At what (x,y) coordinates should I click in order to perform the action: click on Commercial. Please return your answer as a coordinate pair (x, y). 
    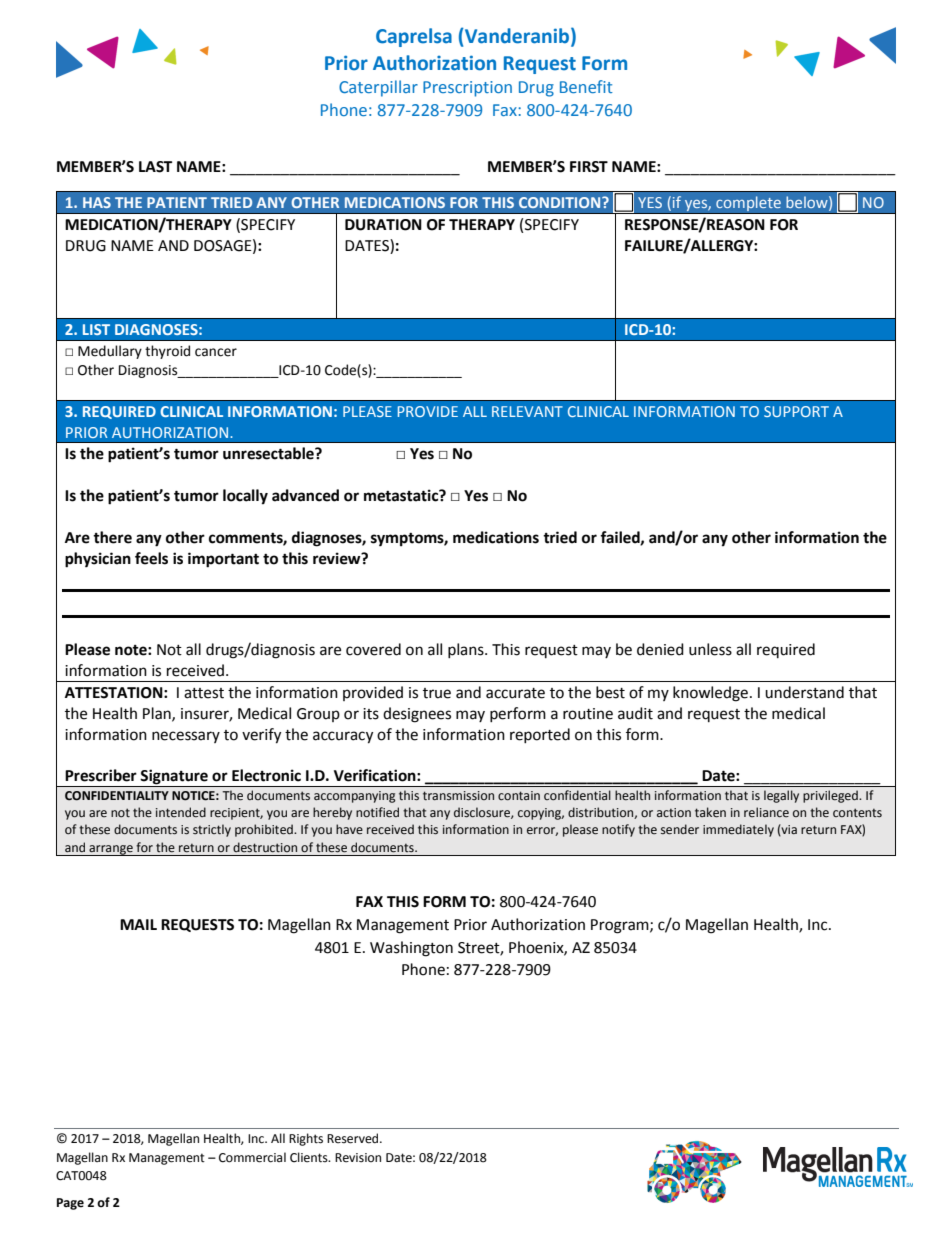
    Looking at the image, I should click on (252, 1157).
